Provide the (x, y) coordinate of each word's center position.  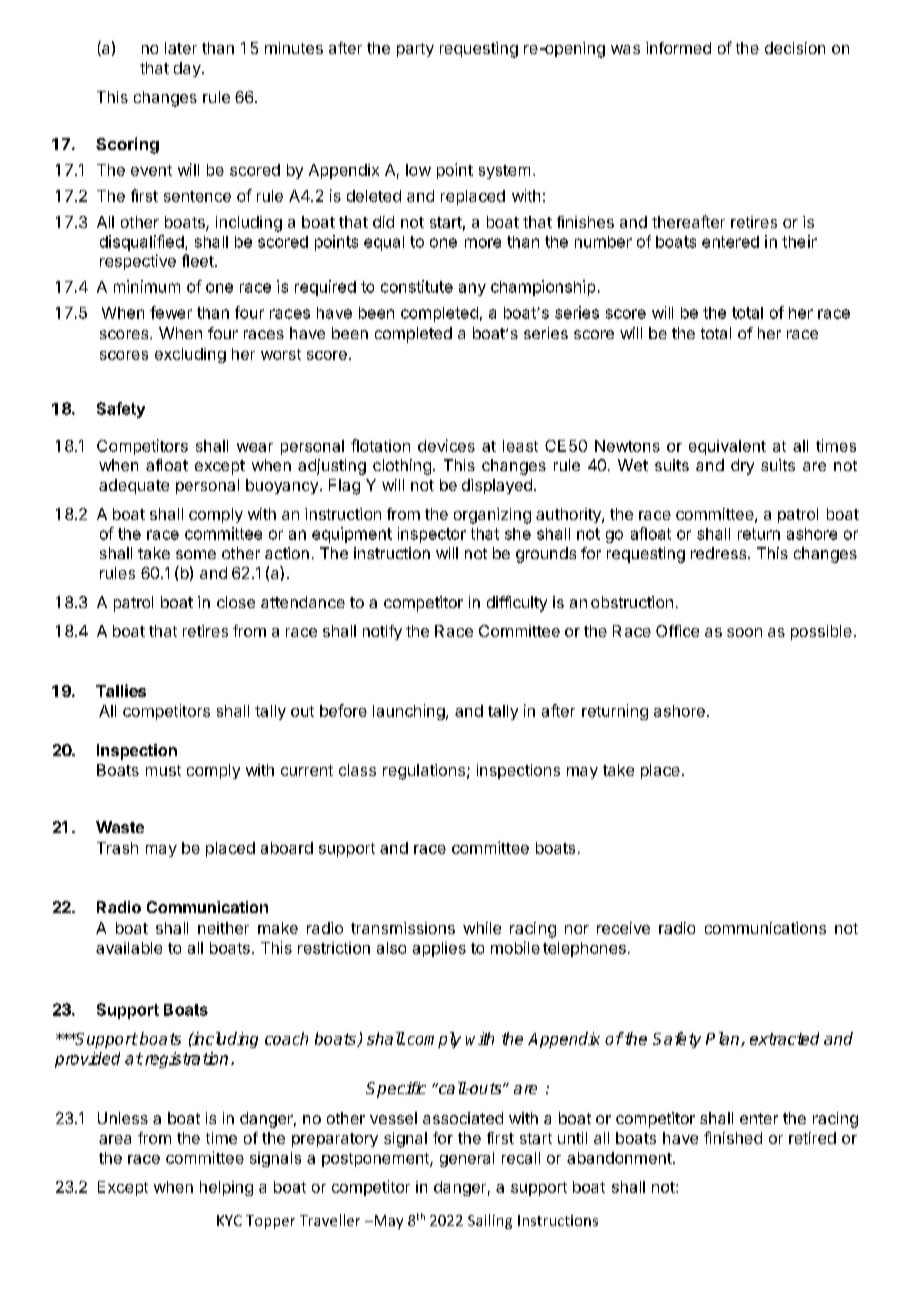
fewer (171, 312)
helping (226, 1188)
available (129, 948)
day (187, 69)
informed (678, 48)
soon (744, 632)
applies (439, 949)
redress (720, 553)
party (415, 50)
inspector (432, 535)
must (163, 770)
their (799, 241)
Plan (724, 1039)
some (196, 554)
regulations (424, 772)
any (472, 289)
